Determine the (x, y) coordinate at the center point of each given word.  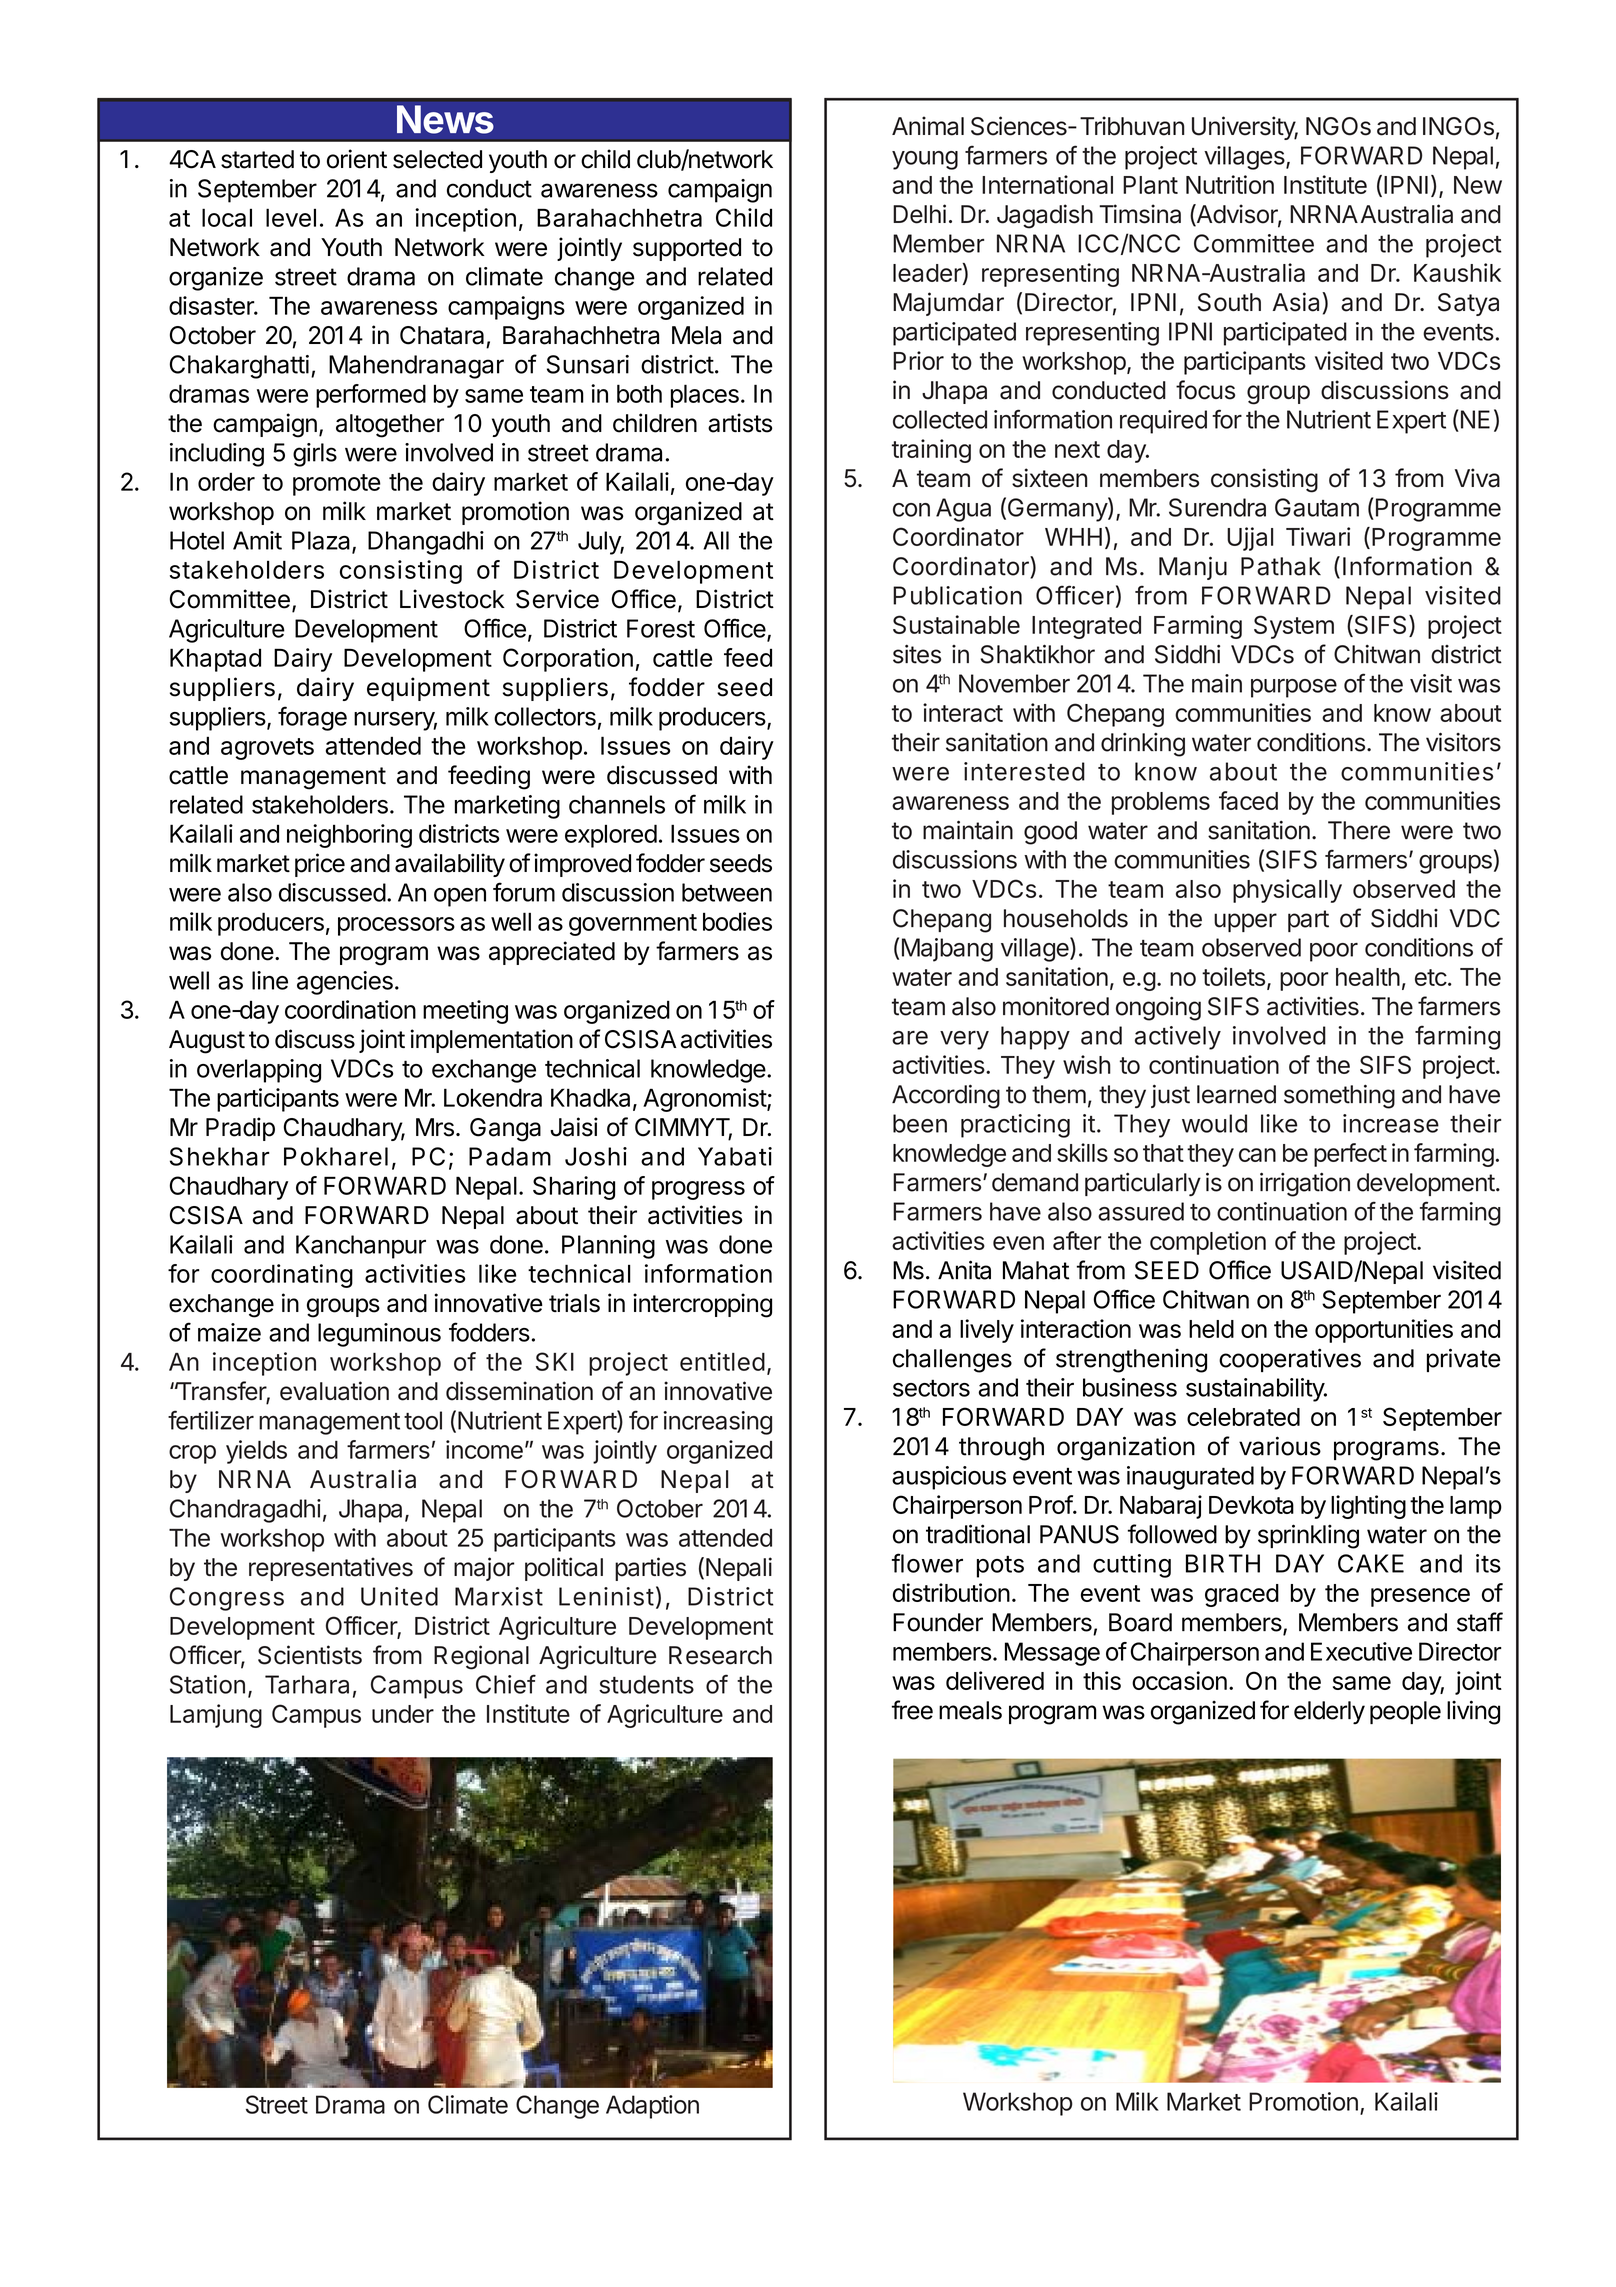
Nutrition (1230, 184)
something (1339, 1096)
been (920, 1123)
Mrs (435, 1127)
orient (357, 159)
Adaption (652, 2107)
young (925, 160)
